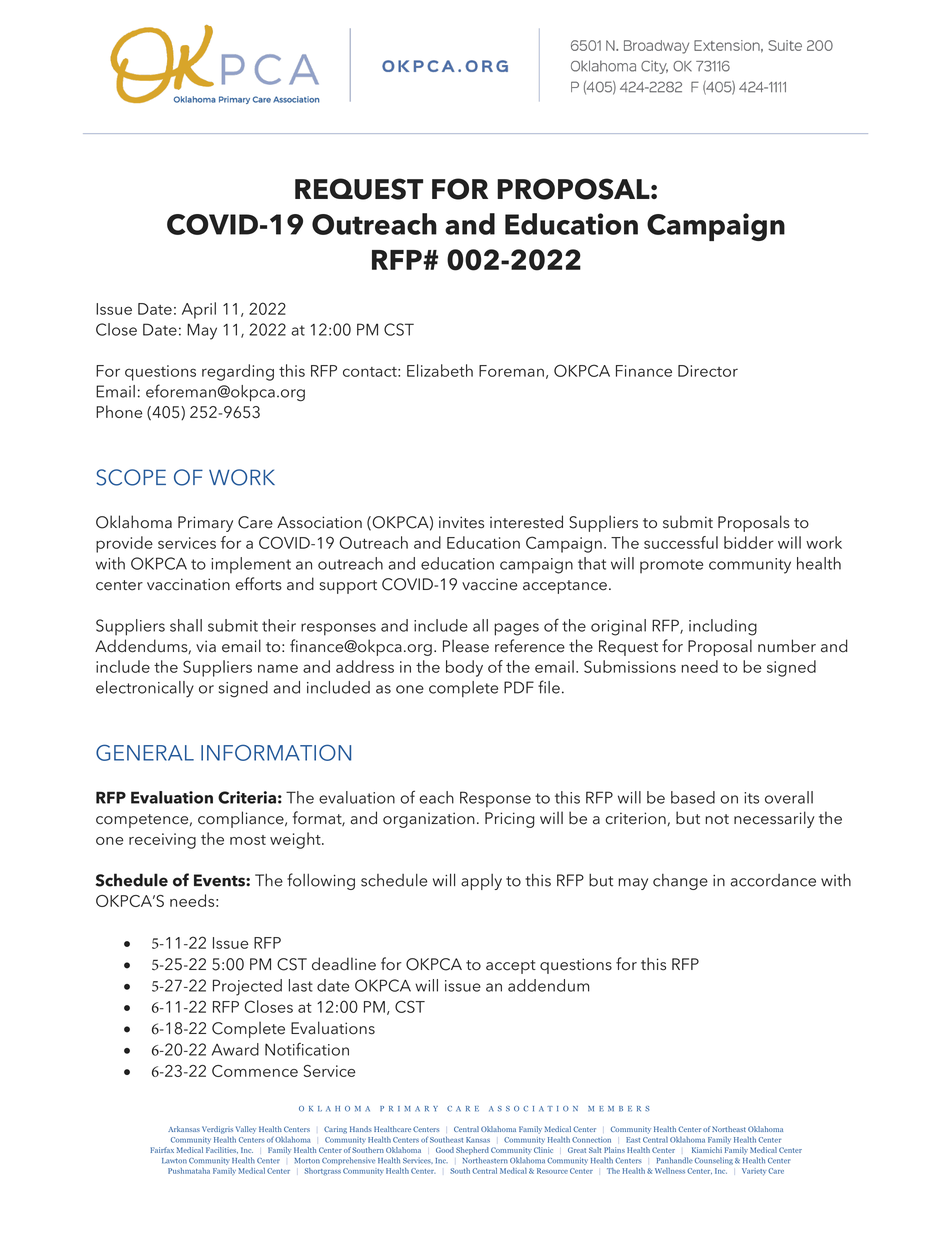 The image size is (952, 1233). I want to click on Counseling, so click(714, 1161).
